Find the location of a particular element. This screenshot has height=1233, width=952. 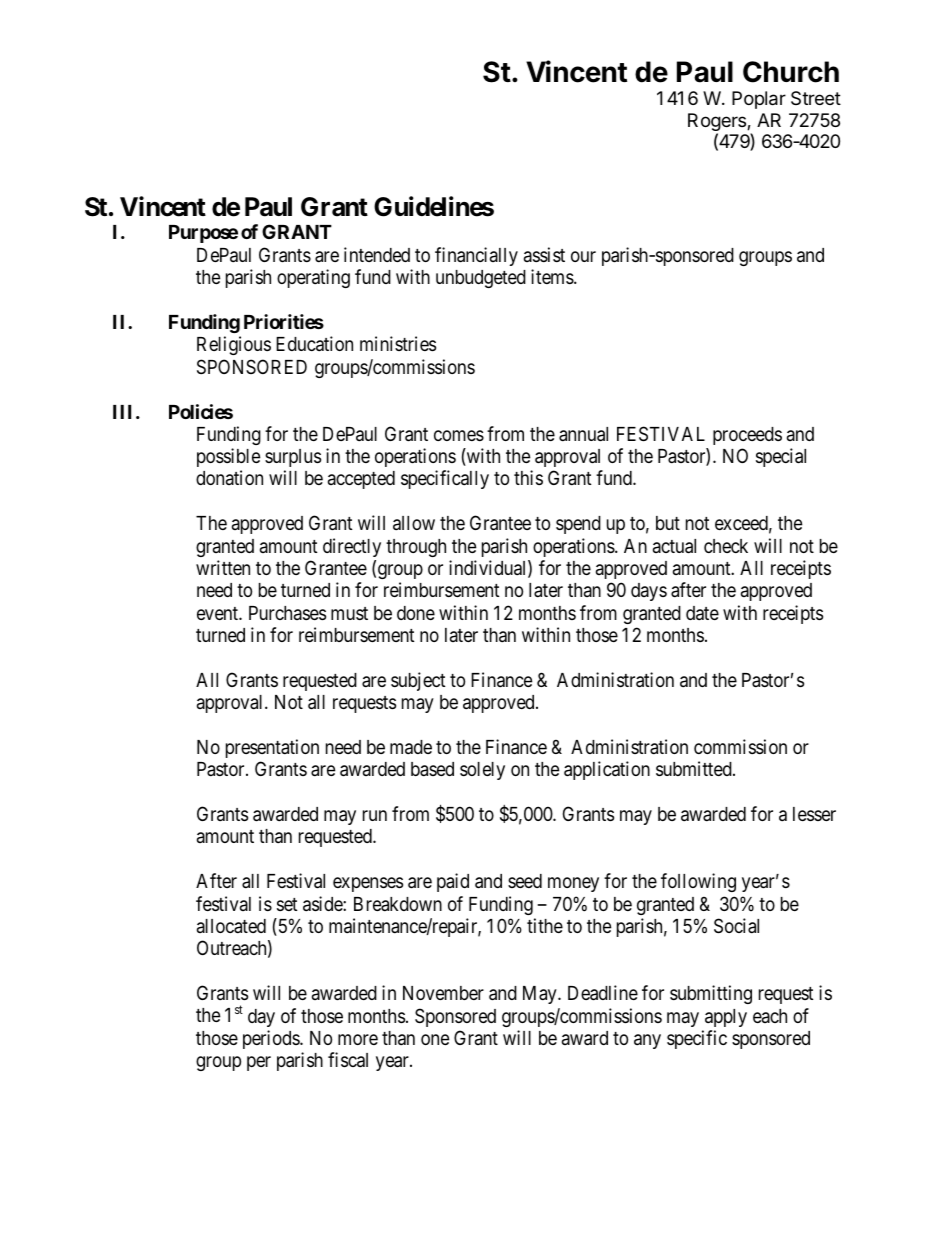

spend is located at coordinates (578, 525).
